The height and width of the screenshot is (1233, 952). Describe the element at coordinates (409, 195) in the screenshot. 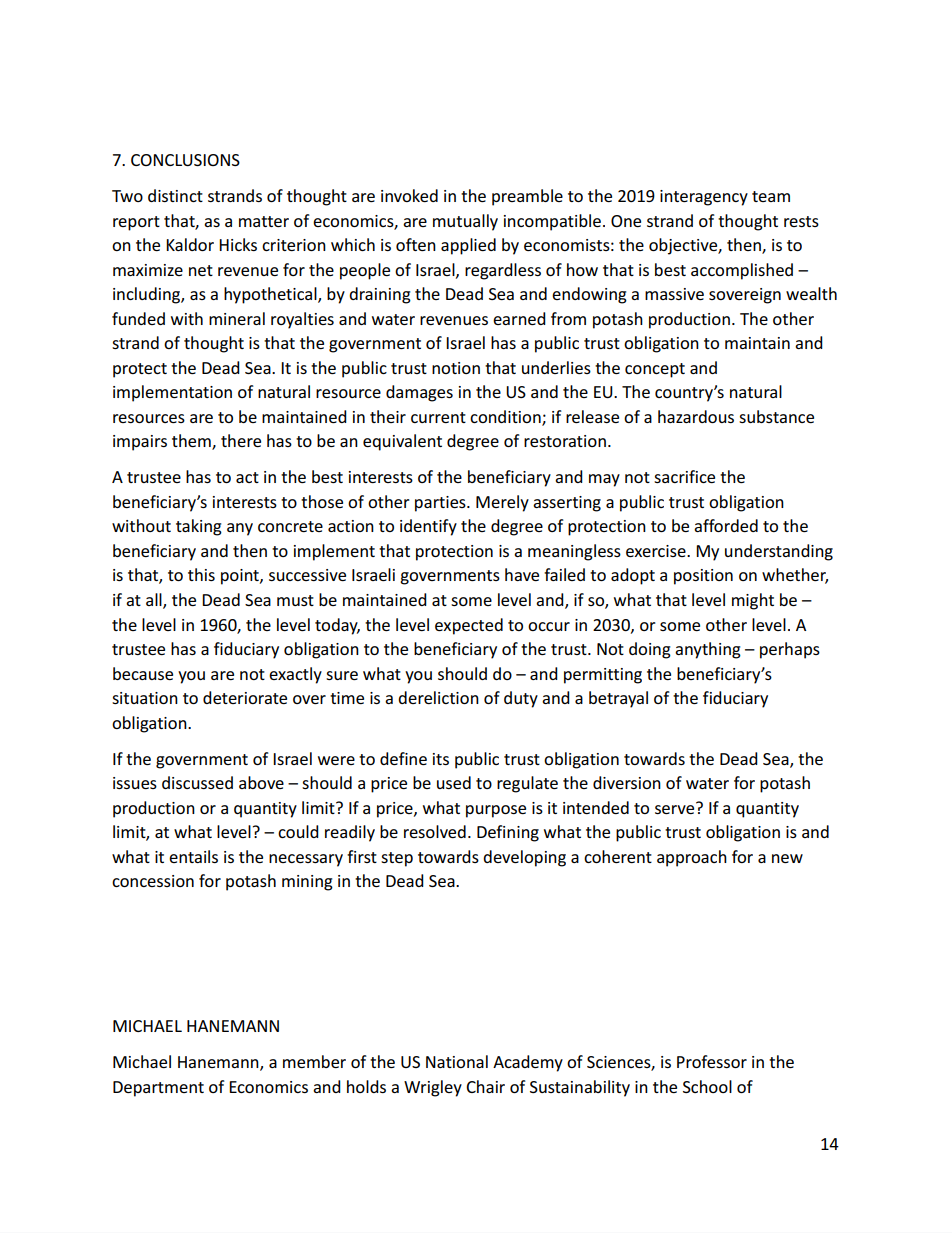

I see `invoked` at that location.
